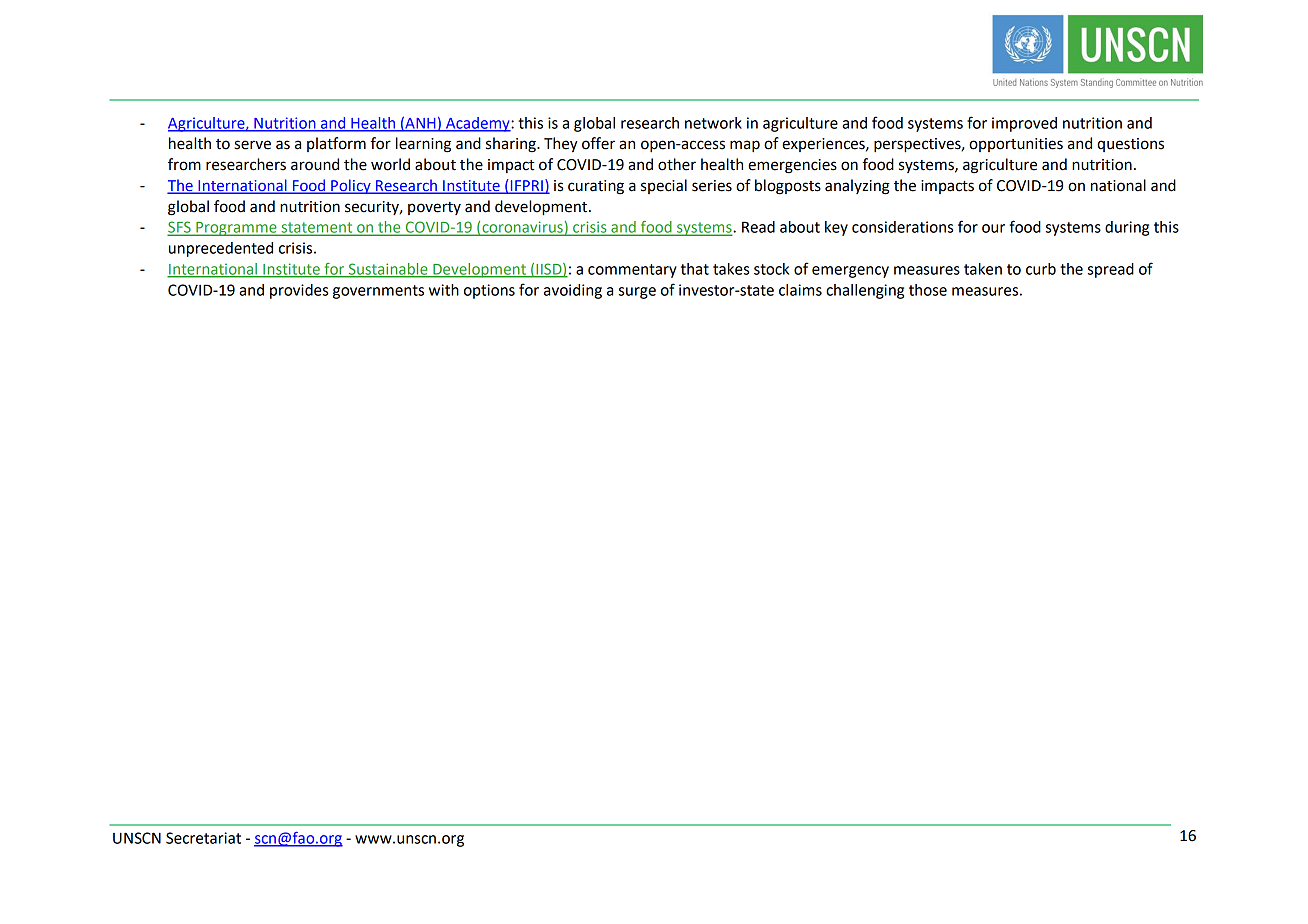 This screenshot has height=924, width=1308. What do you see at coordinates (598, 143) in the screenshot?
I see `offer` at bounding box center [598, 143].
